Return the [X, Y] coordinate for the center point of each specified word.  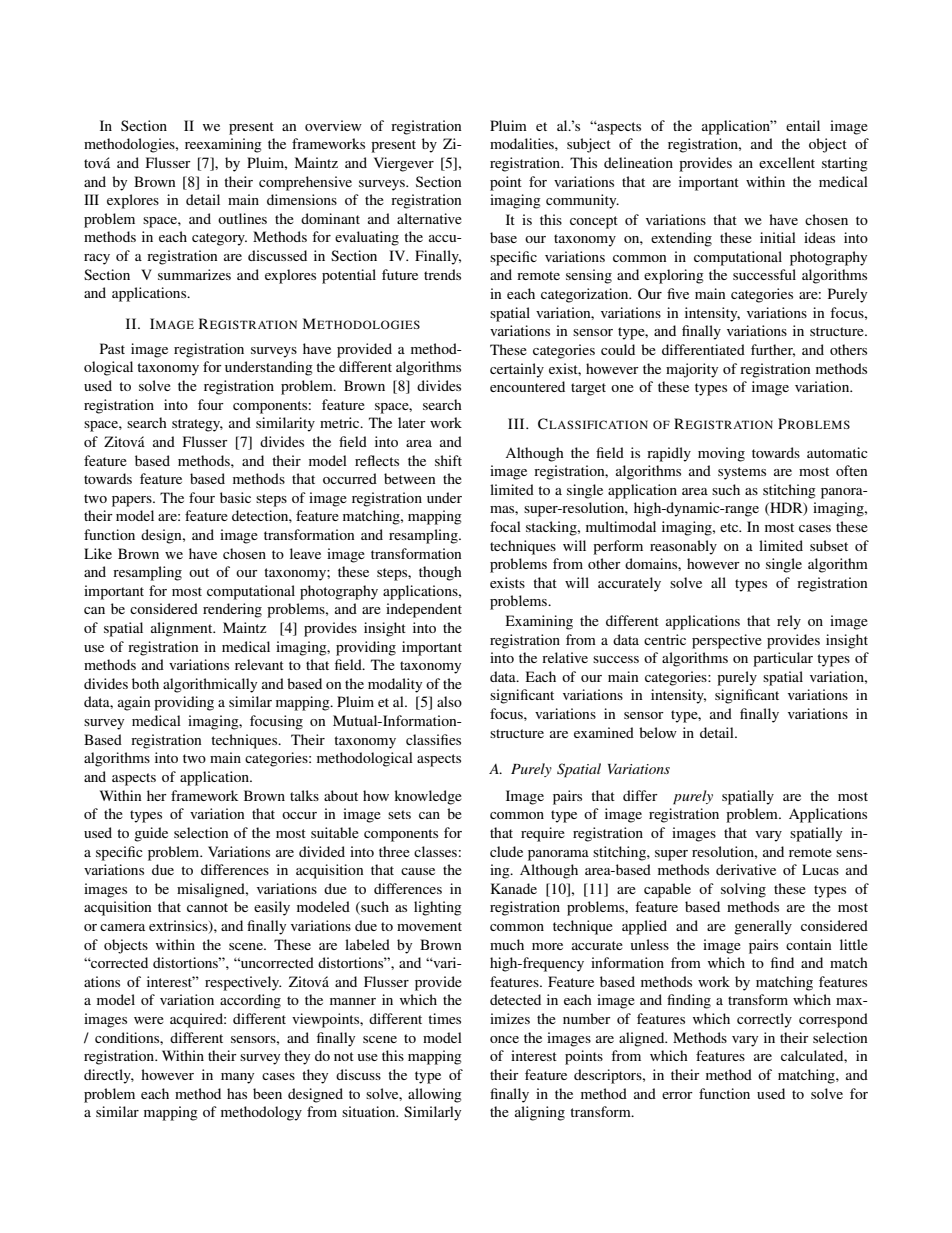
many [237, 1078]
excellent [787, 162]
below [658, 732]
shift [448, 460]
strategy [197, 425]
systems [742, 473]
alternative [429, 218]
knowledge [428, 797]
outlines [242, 218]
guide [151, 834]
